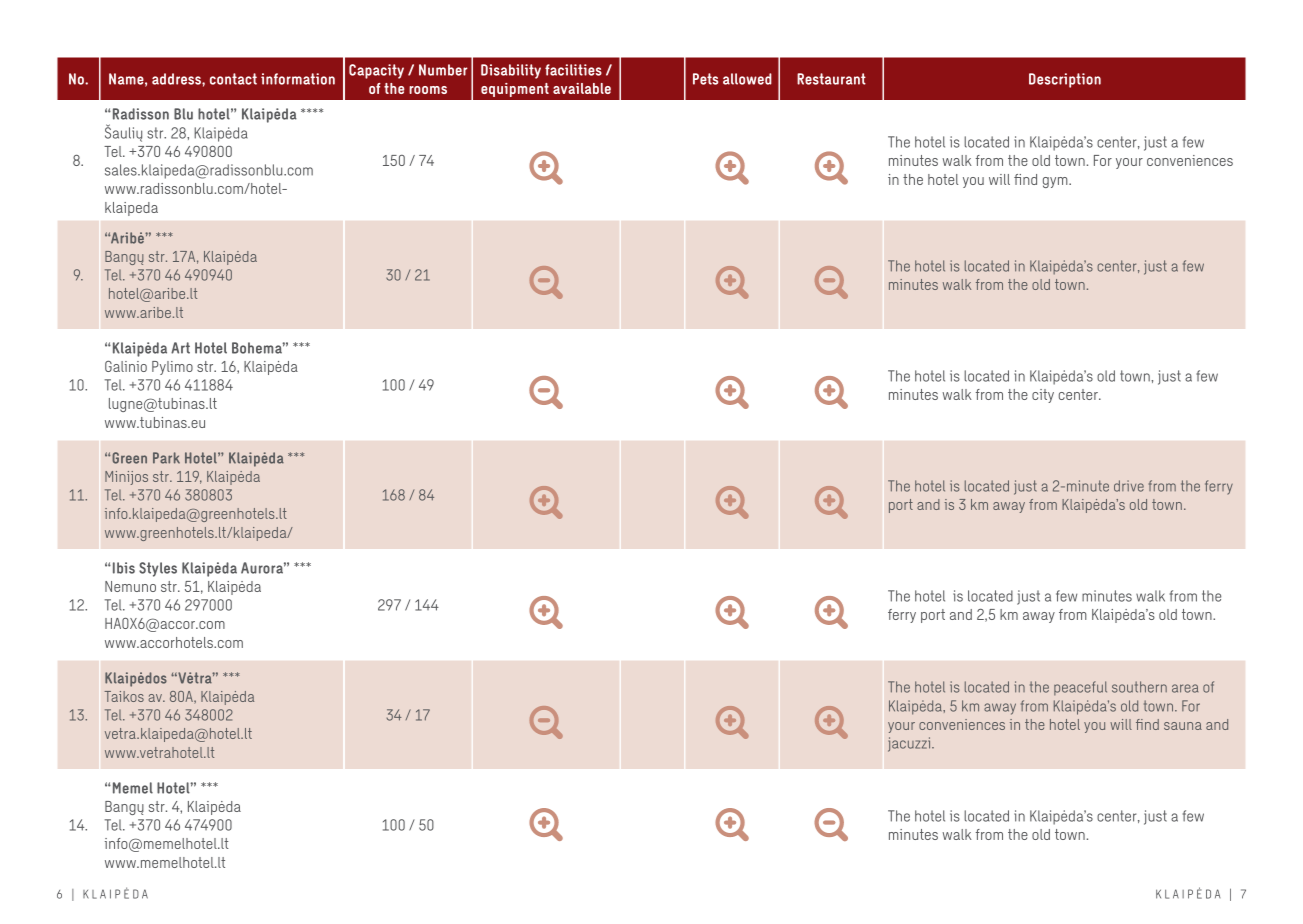 This page has width=1303, height=924. I want to click on Description, so click(1065, 80).
